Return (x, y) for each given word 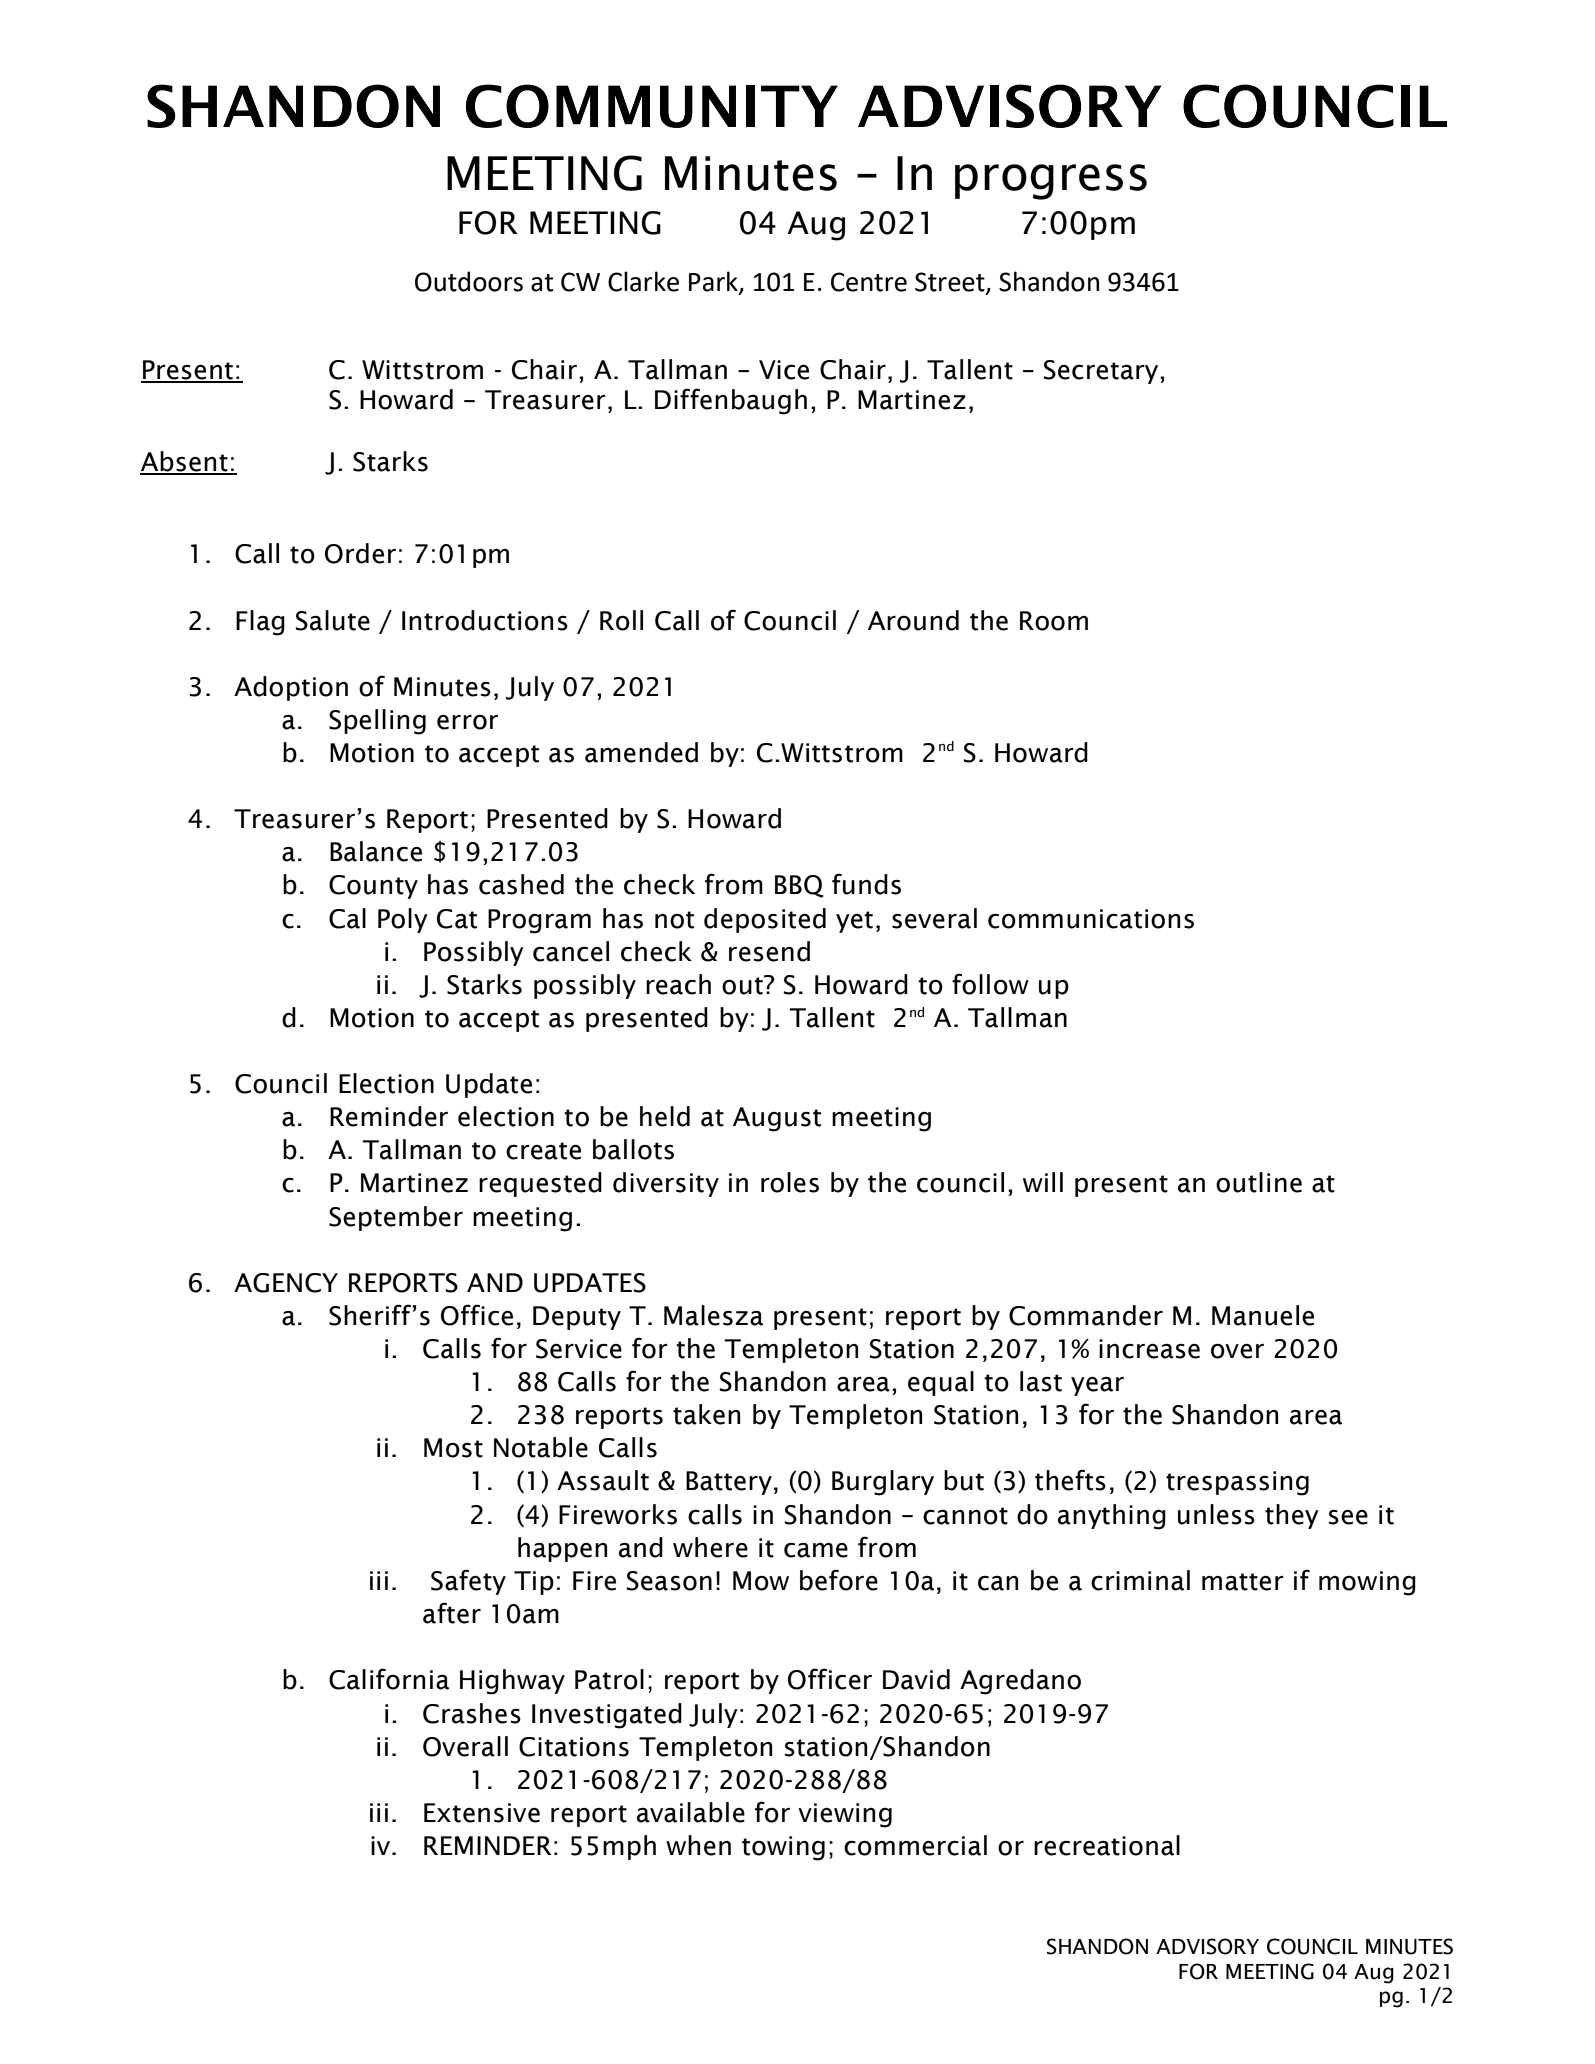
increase (1149, 1349)
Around (913, 620)
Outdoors (469, 281)
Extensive (482, 1813)
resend (769, 951)
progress (1051, 182)
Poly (403, 920)
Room (1054, 621)
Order (360, 553)
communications (1091, 919)
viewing (845, 1815)
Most (453, 1448)
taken (706, 1414)
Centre (869, 282)
